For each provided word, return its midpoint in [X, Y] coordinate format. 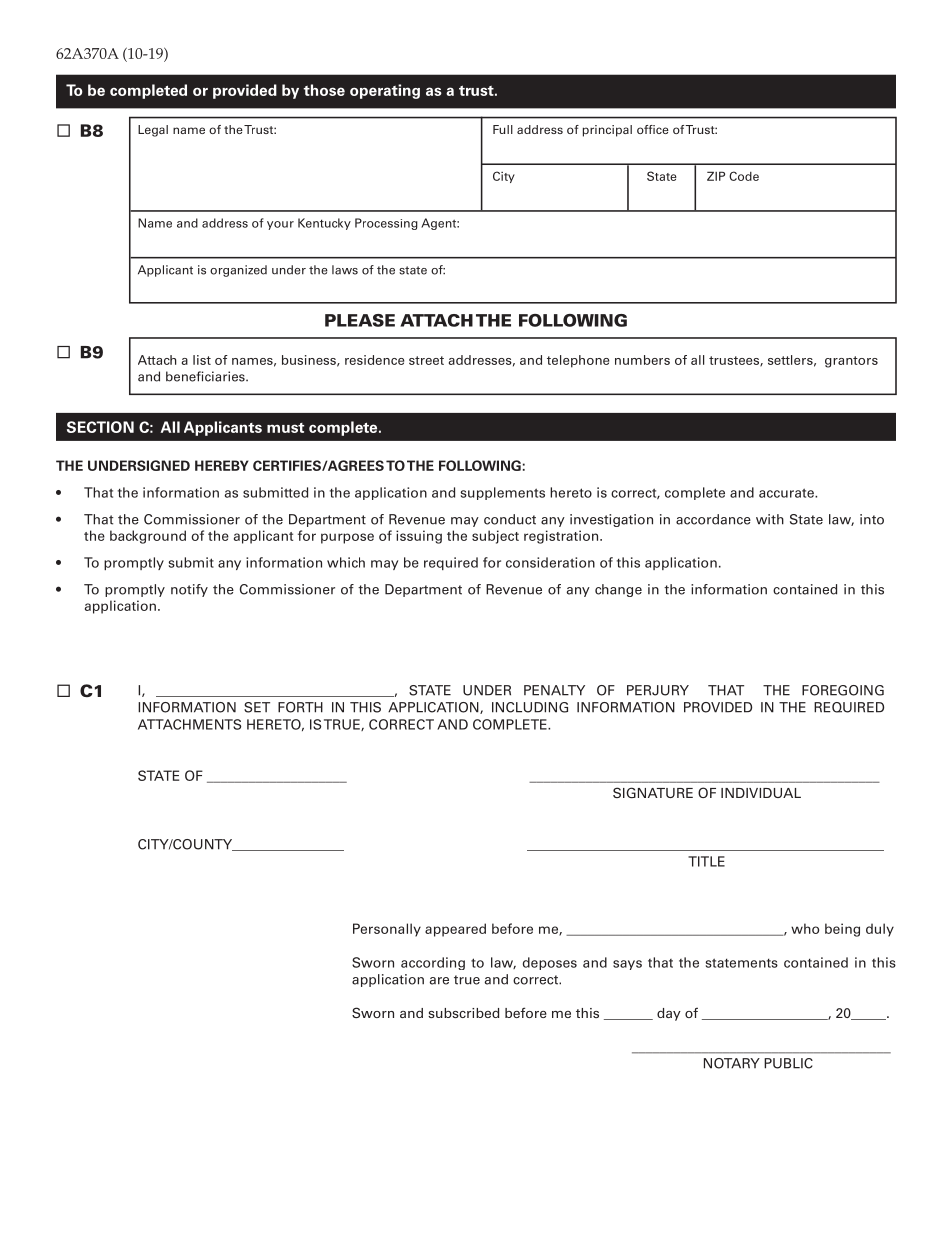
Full [503, 129]
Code [744, 176]
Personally [387, 930]
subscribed [463, 1013]
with [770, 519]
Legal [153, 131]
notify [189, 590]
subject [495, 537]
